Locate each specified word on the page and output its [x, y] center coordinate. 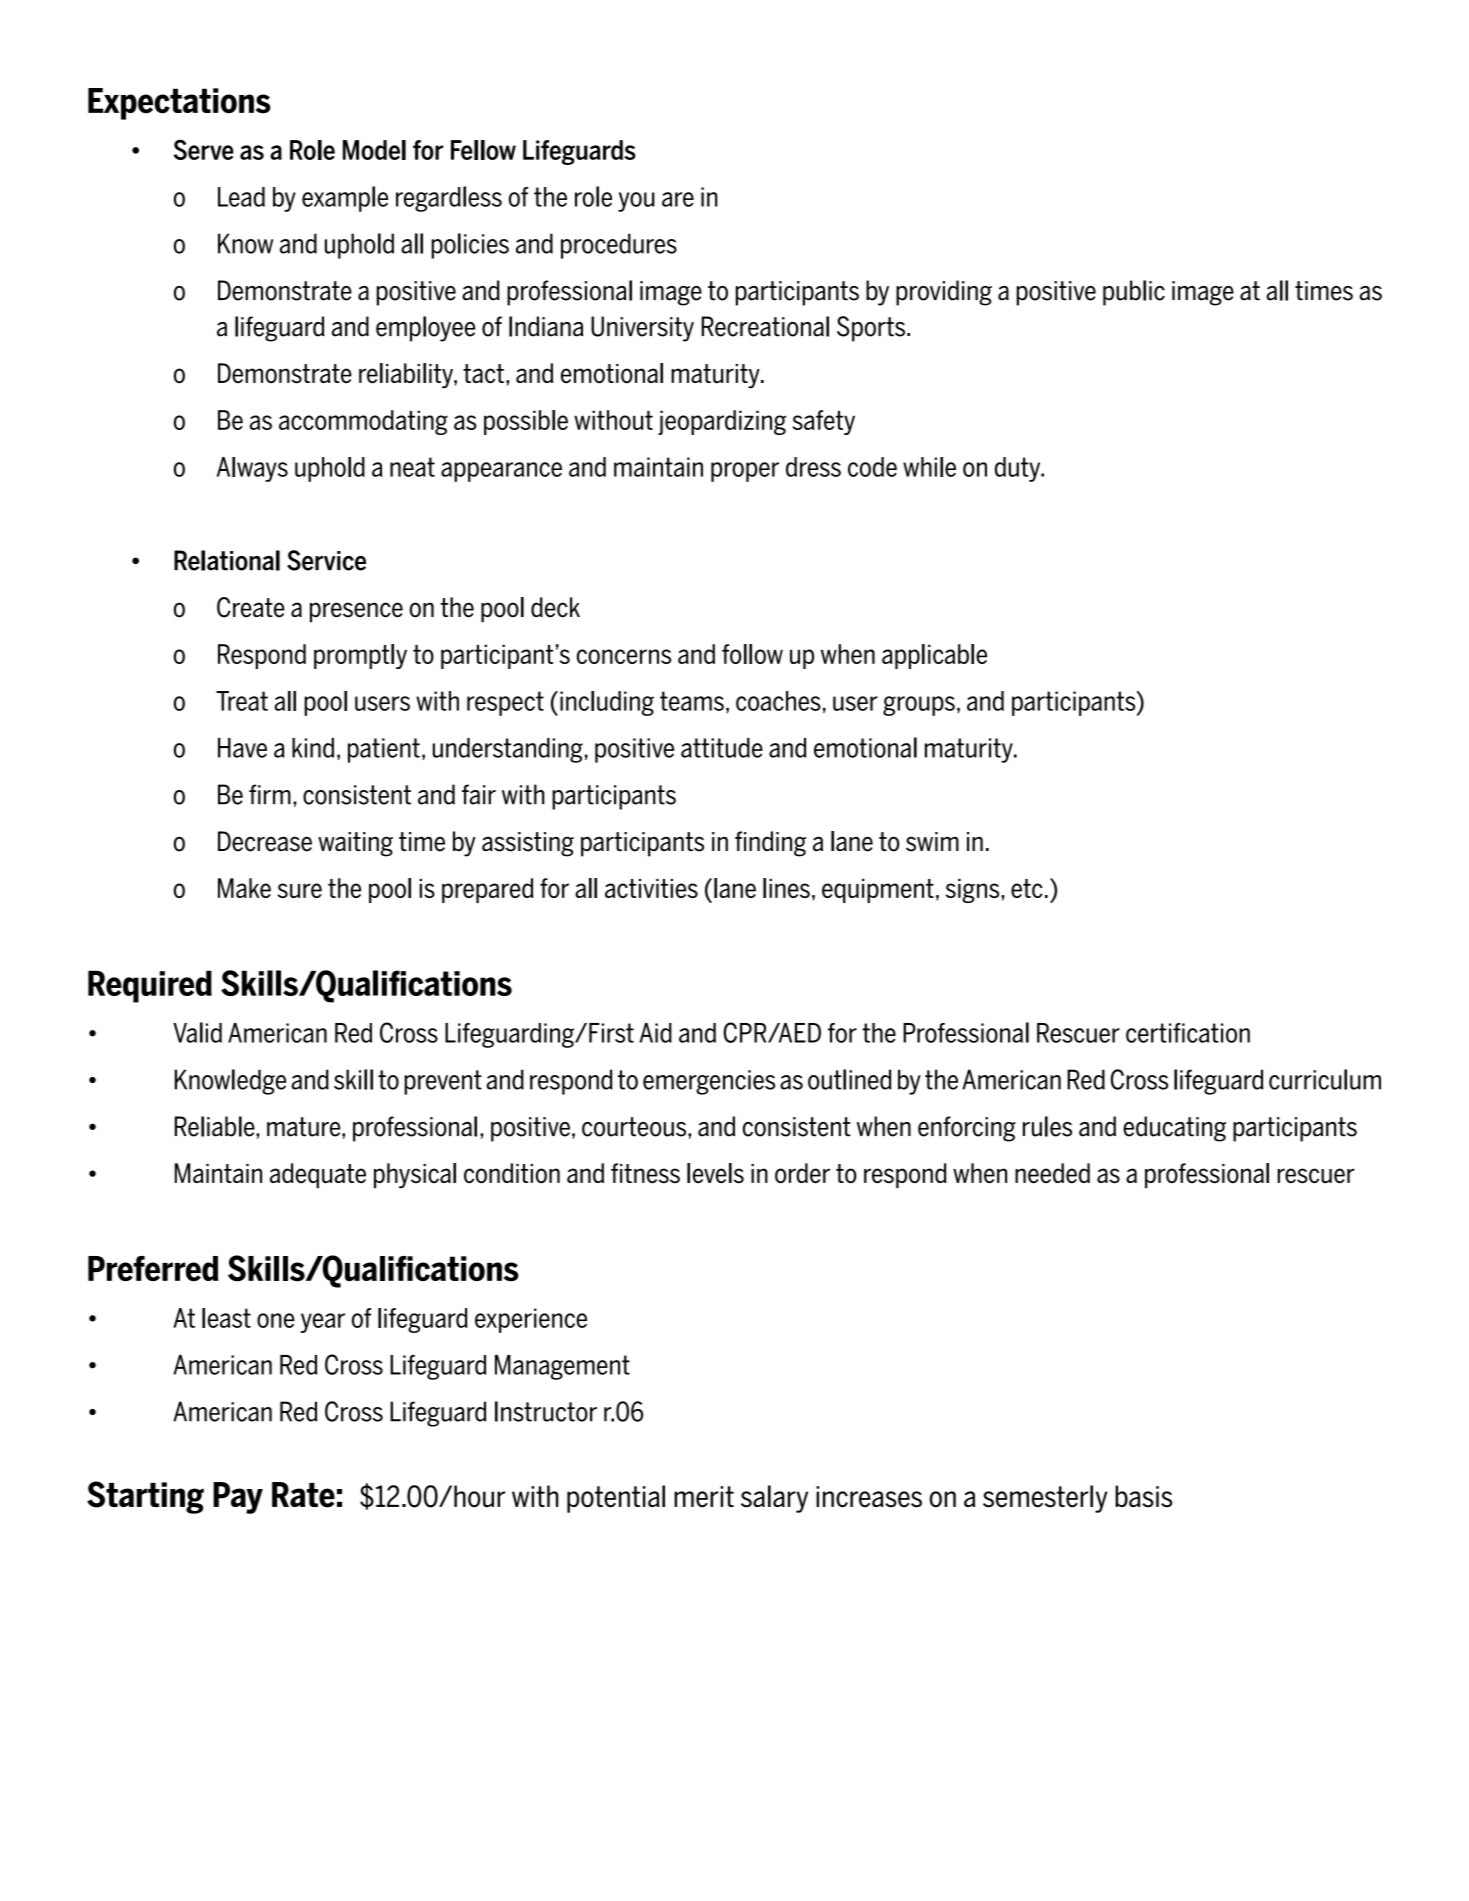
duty [1019, 469]
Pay [238, 1498]
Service [326, 560]
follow [752, 654]
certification [1188, 1033]
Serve [203, 149]
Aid [655, 1033]
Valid [197, 1032]
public [1134, 293]
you [636, 202]
